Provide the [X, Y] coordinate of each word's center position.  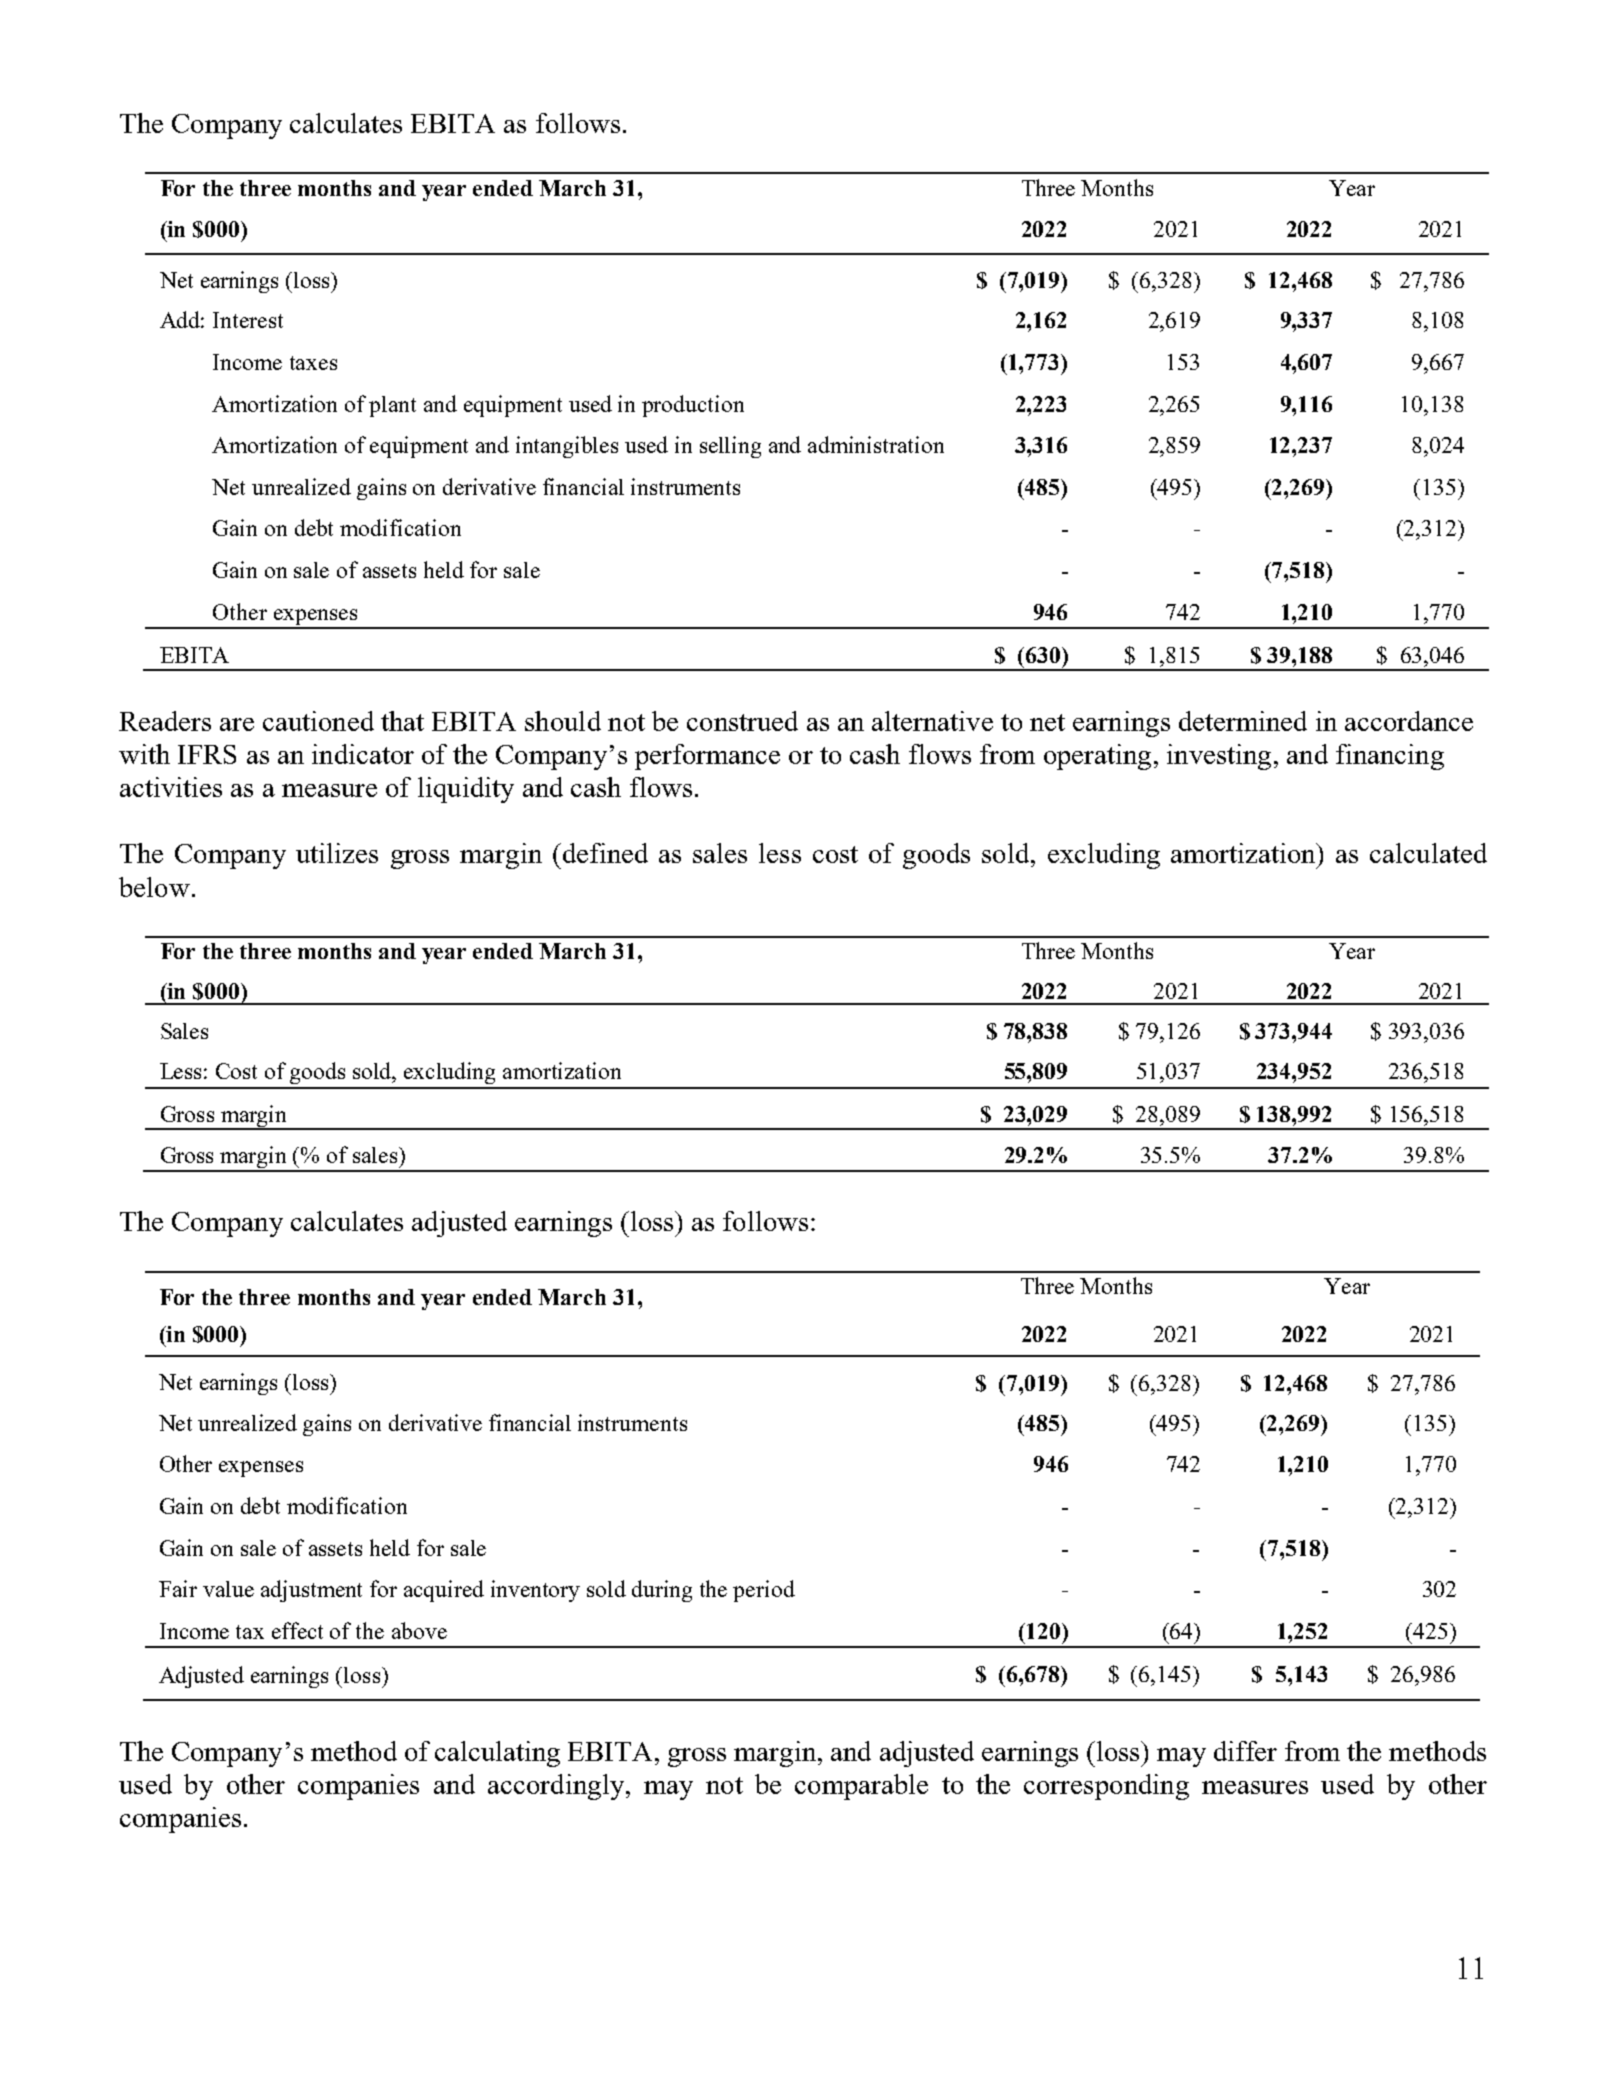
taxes [313, 363]
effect [297, 1630]
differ [1245, 1751]
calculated [1428, 853]
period [764, 1591]
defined [604, 853]
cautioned [318, 721]
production [693, 406]
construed [742, 721]
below [154, 887]
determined [1243, 721]
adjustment [311, 1591]
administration [876, 444]
